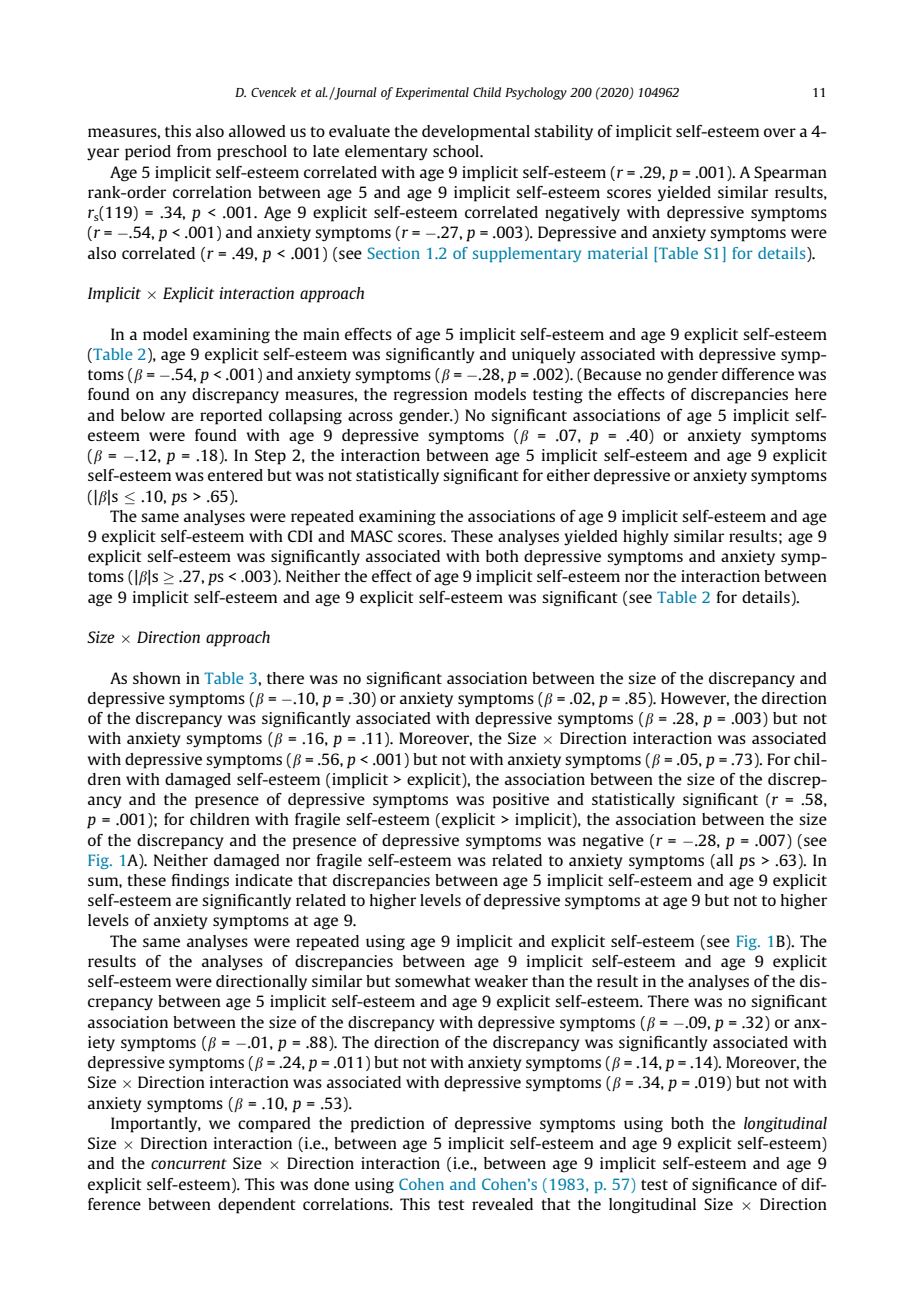 This screenshot has height=1316, width=904. Describe the element at coordinates (189, 1164) in the screenshot. I see `concurrent` at that location.
